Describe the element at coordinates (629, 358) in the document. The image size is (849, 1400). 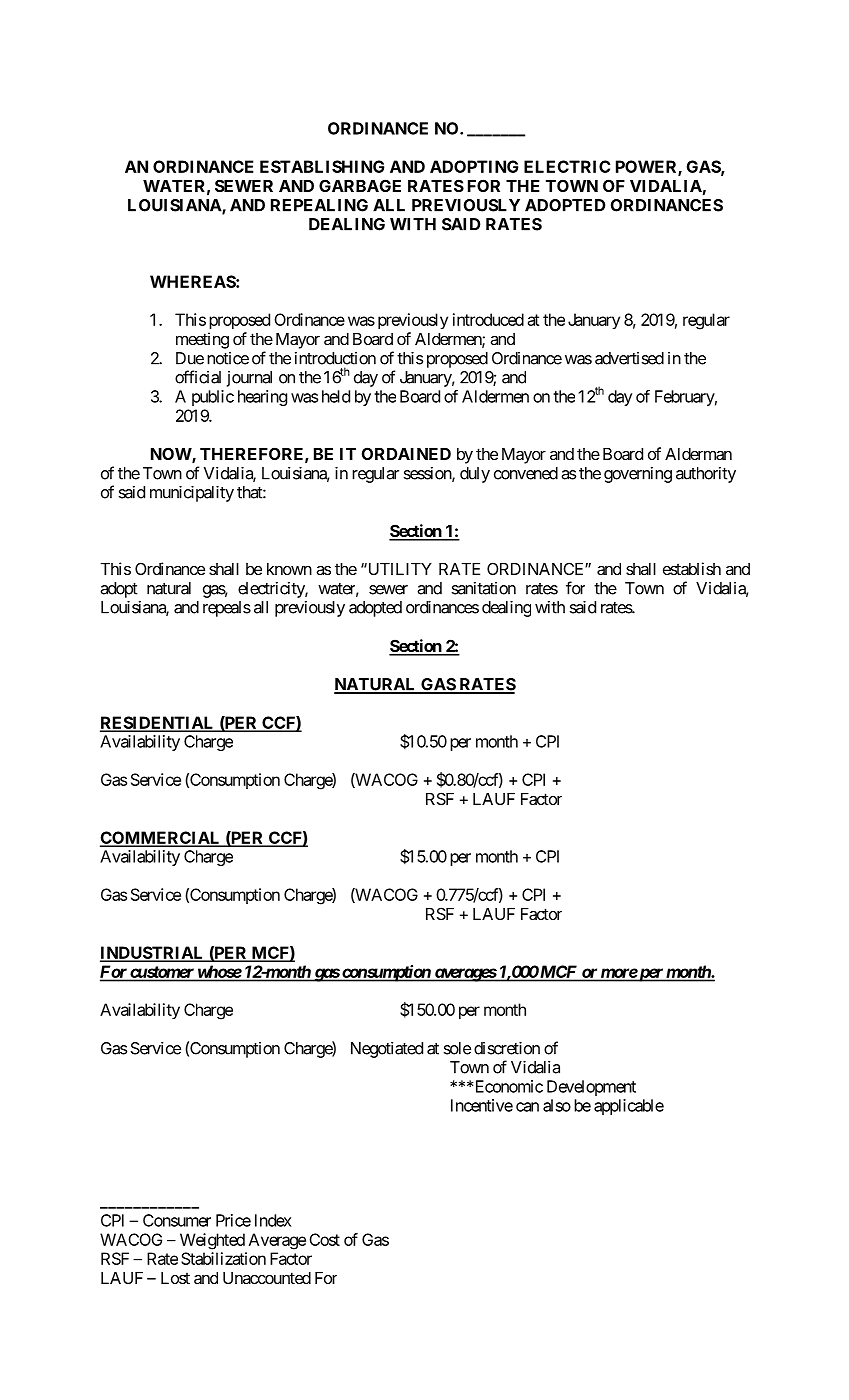
I see `advertised` at that location.
